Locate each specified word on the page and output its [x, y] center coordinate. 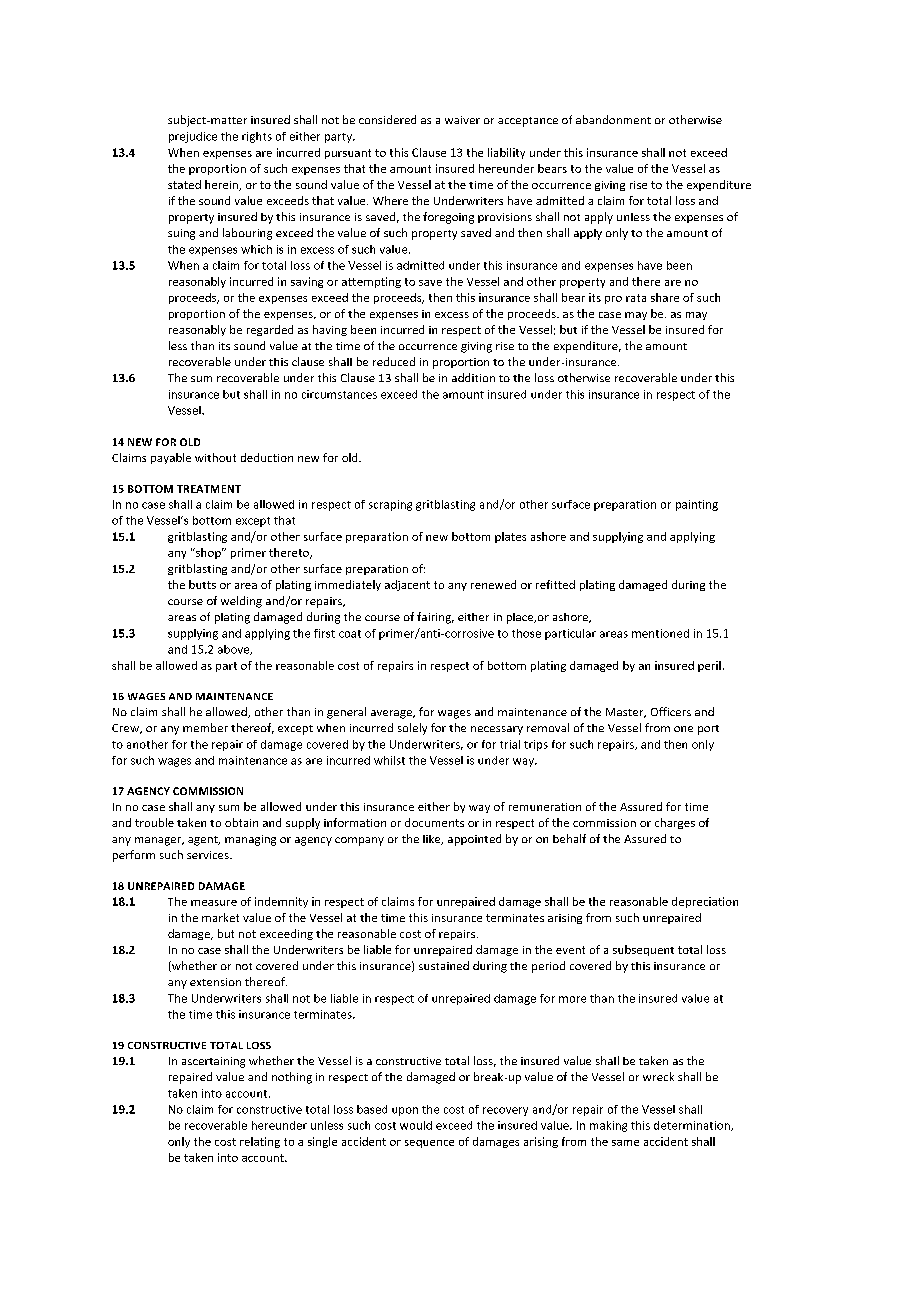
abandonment [613, 119]
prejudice [193, 137]
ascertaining [213, 1062]
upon [405, 1111]
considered [387, 119]
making [608, 1126]
